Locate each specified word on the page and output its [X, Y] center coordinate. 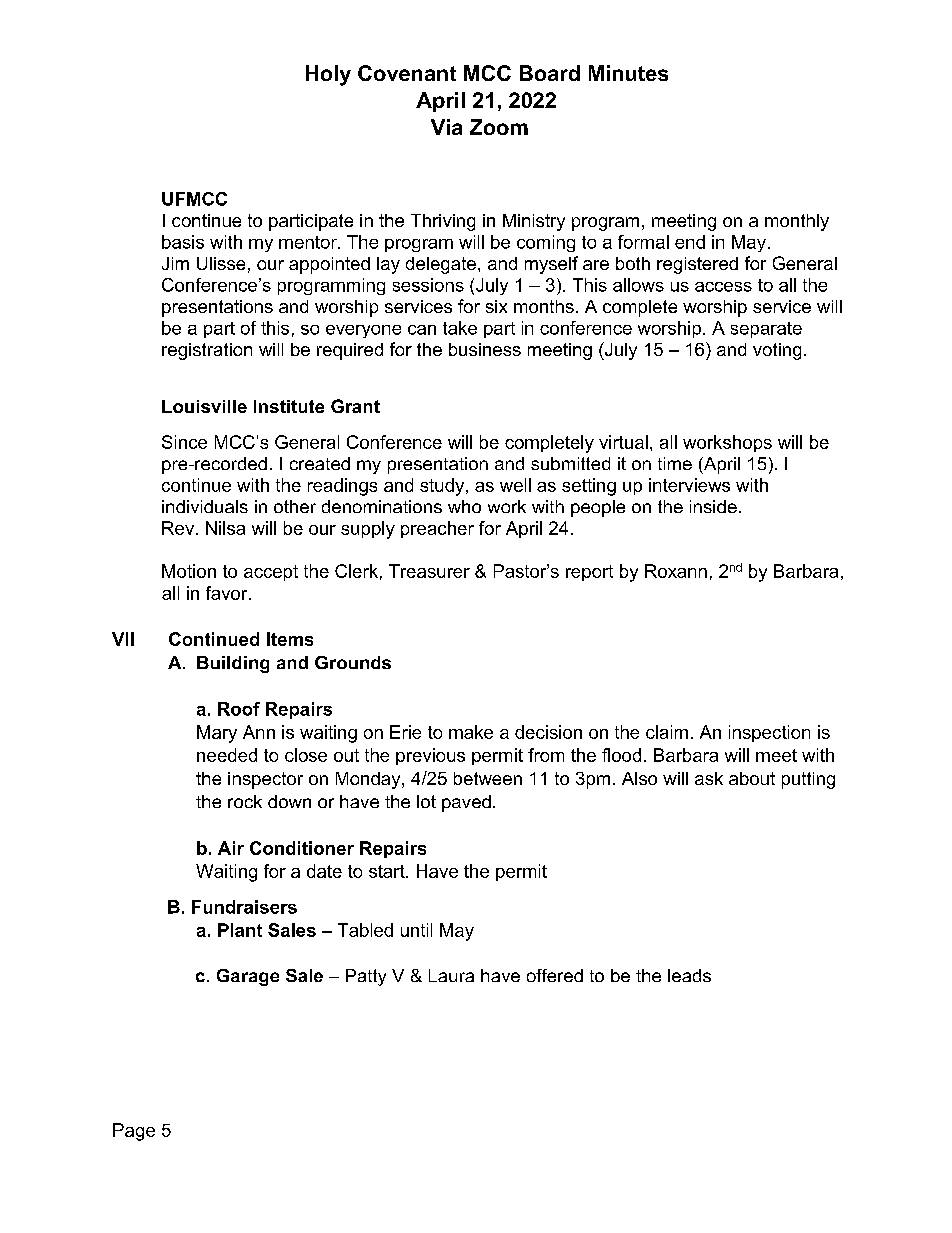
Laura [451, 975]
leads [689, 975]
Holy [328, 75]
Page [134, 1132]
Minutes [628, 73]
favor [228, 593]
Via [446, 127]
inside [713, 506]
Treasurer [429, 571]
